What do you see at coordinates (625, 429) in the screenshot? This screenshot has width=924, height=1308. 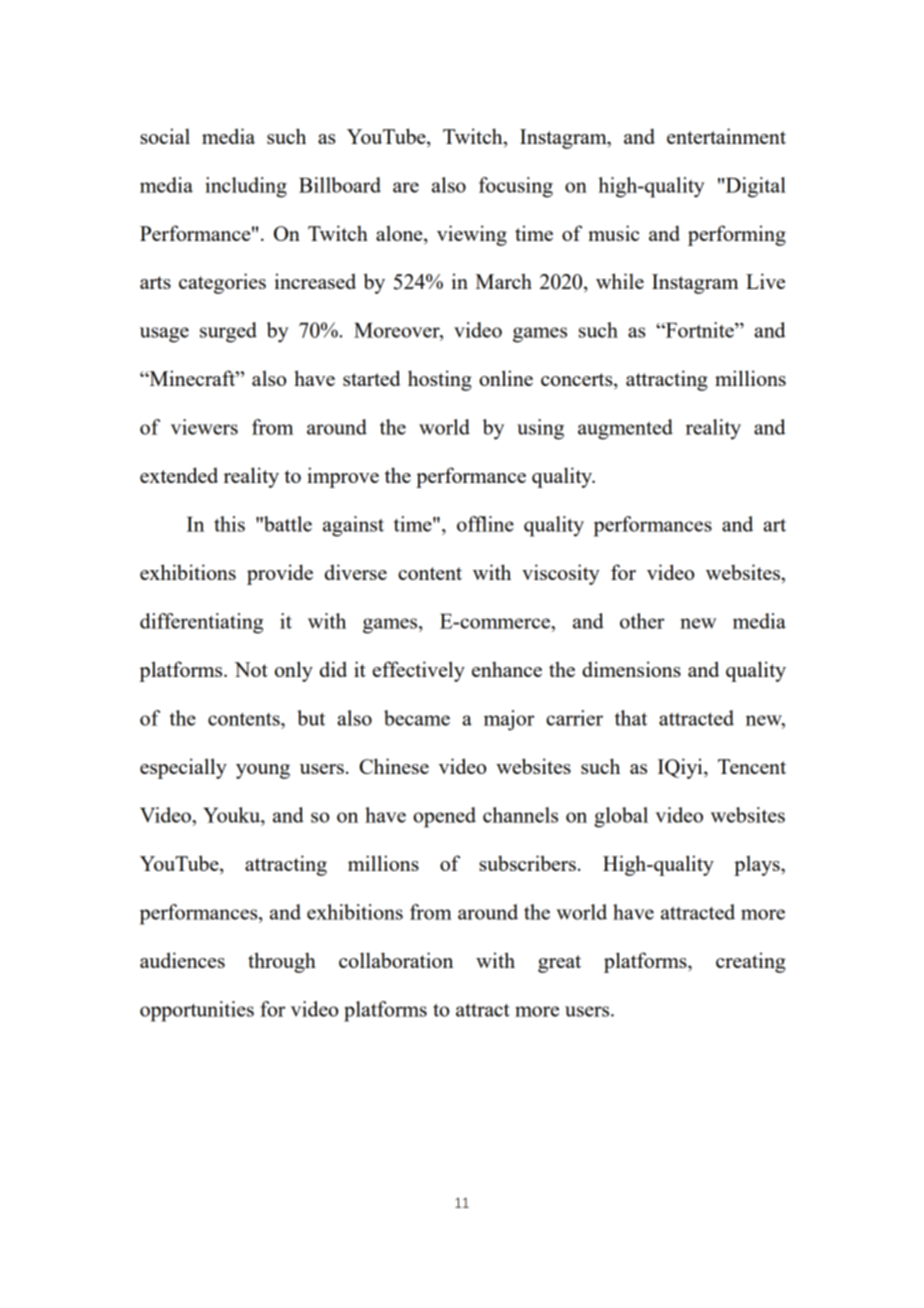 I see `augmented` at bounding box center [625, 429].
